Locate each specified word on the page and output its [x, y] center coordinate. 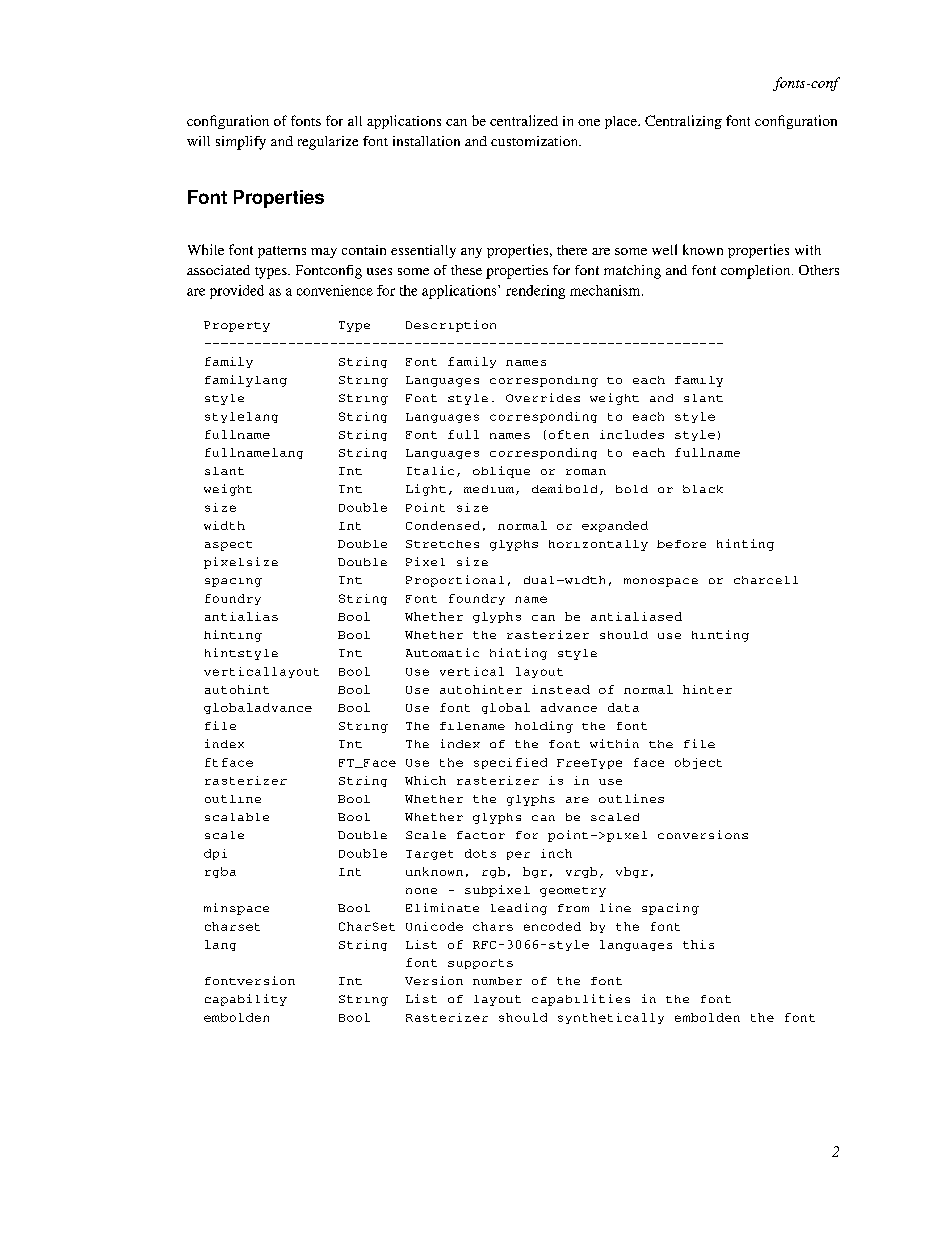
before [681, 544]
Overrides [543, 397]
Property [237, 326]
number [497, 981]
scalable [237, 817]
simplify [241, 143]
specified [510, 763]
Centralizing [683, 122]
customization [536, 141]
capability [246, 1000]
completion [757, 272]
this [698, 944]
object [698, 763]
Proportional [455, 581]
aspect [228, 546]
